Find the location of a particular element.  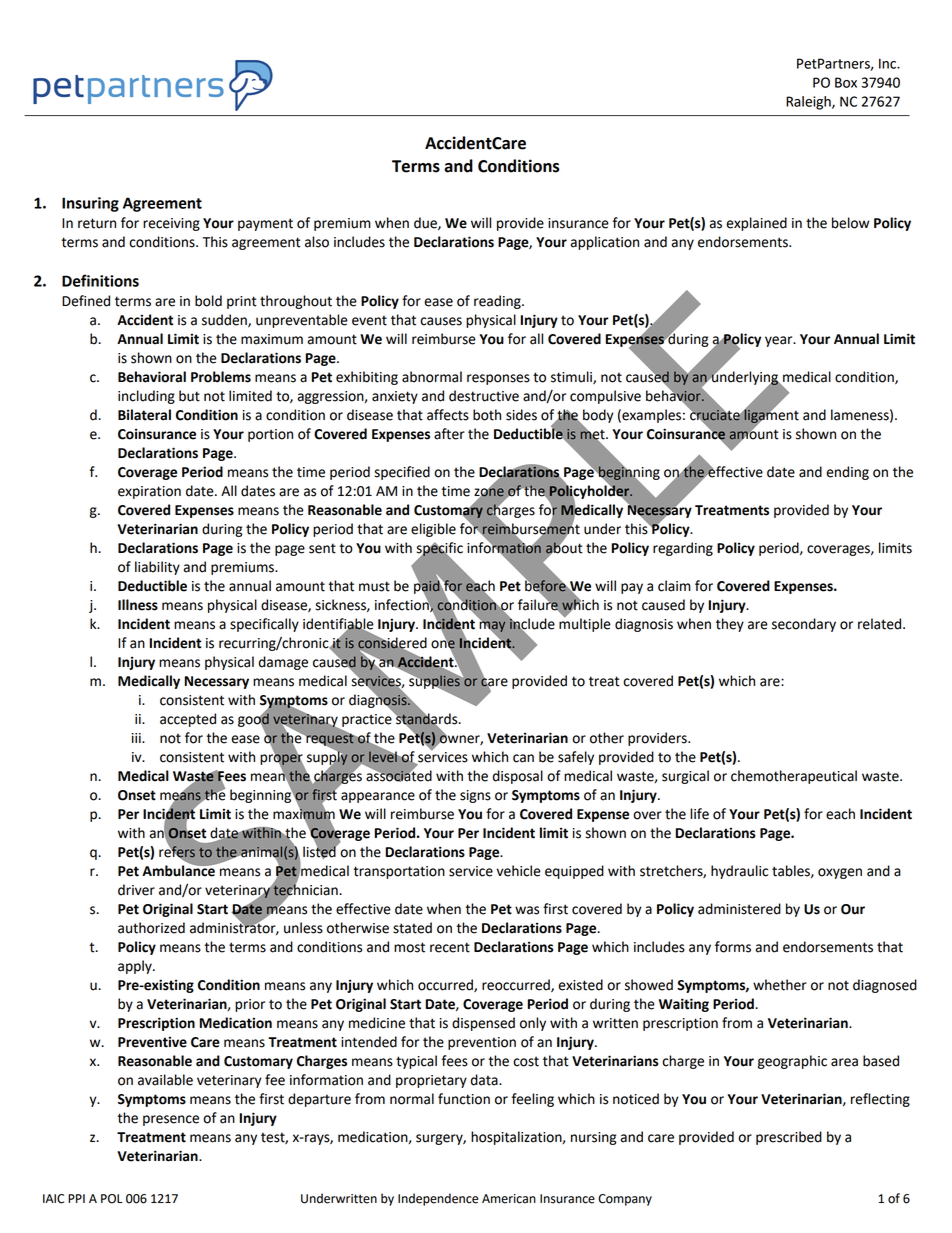

American is located at coordinates (509, 1199).
